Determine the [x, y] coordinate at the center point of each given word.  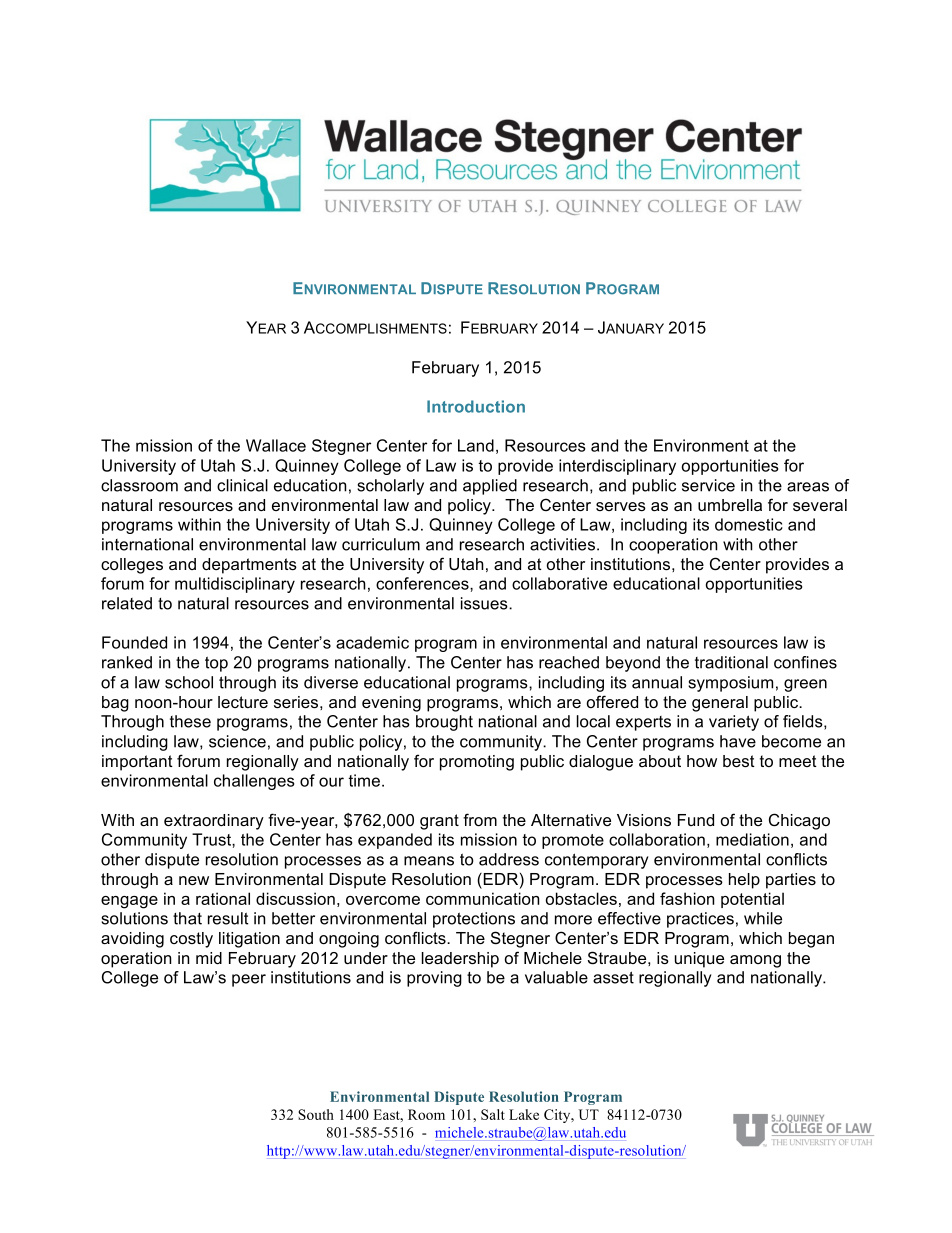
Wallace [276, 445]
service [708, 485]
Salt [493, 1114]
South [316, 1114]
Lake [524, 1114]
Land [476, 445]
